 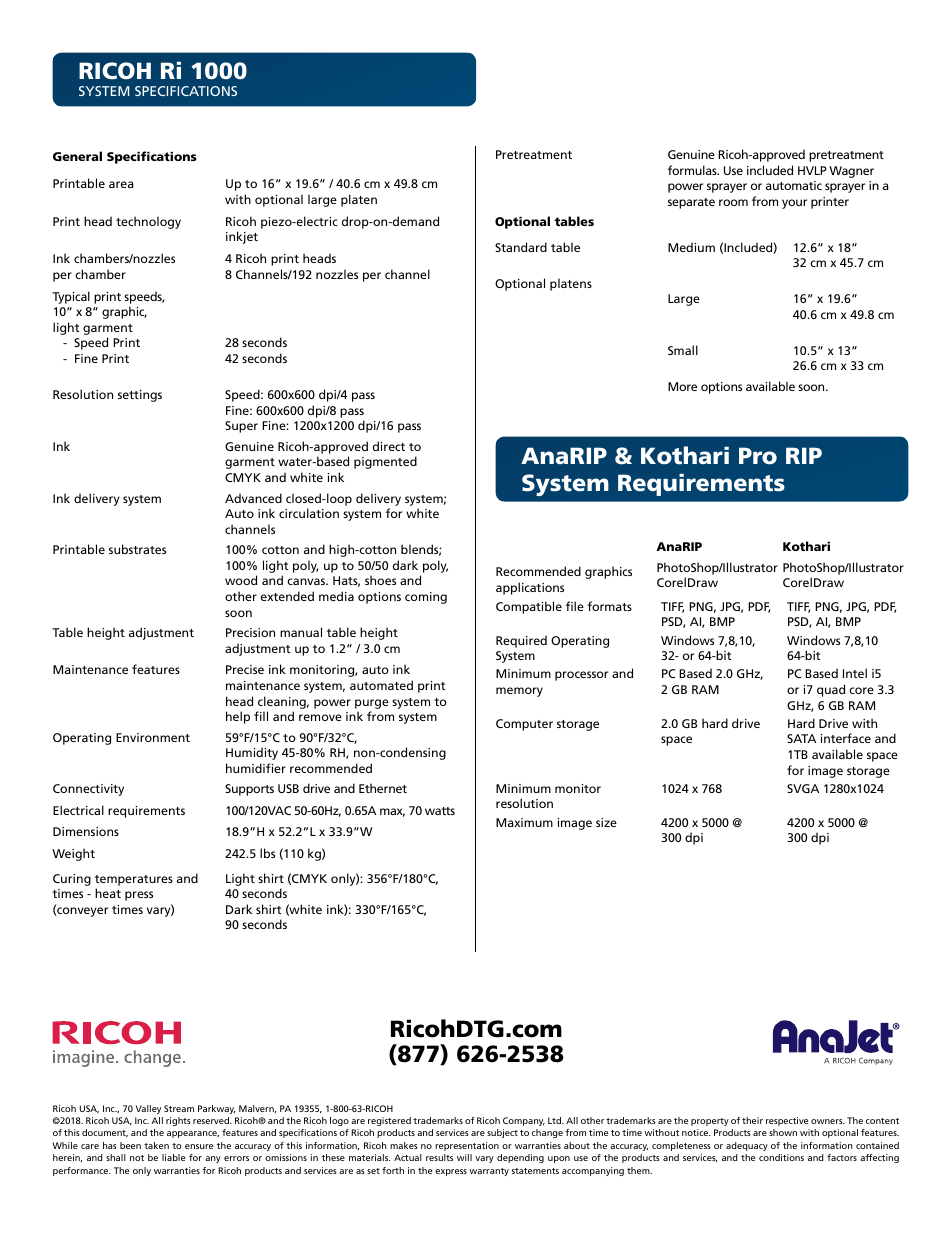 What do you see at coordinates (156, 1145) in the image?
I see `taken` at bounding box center [156, 1145].
